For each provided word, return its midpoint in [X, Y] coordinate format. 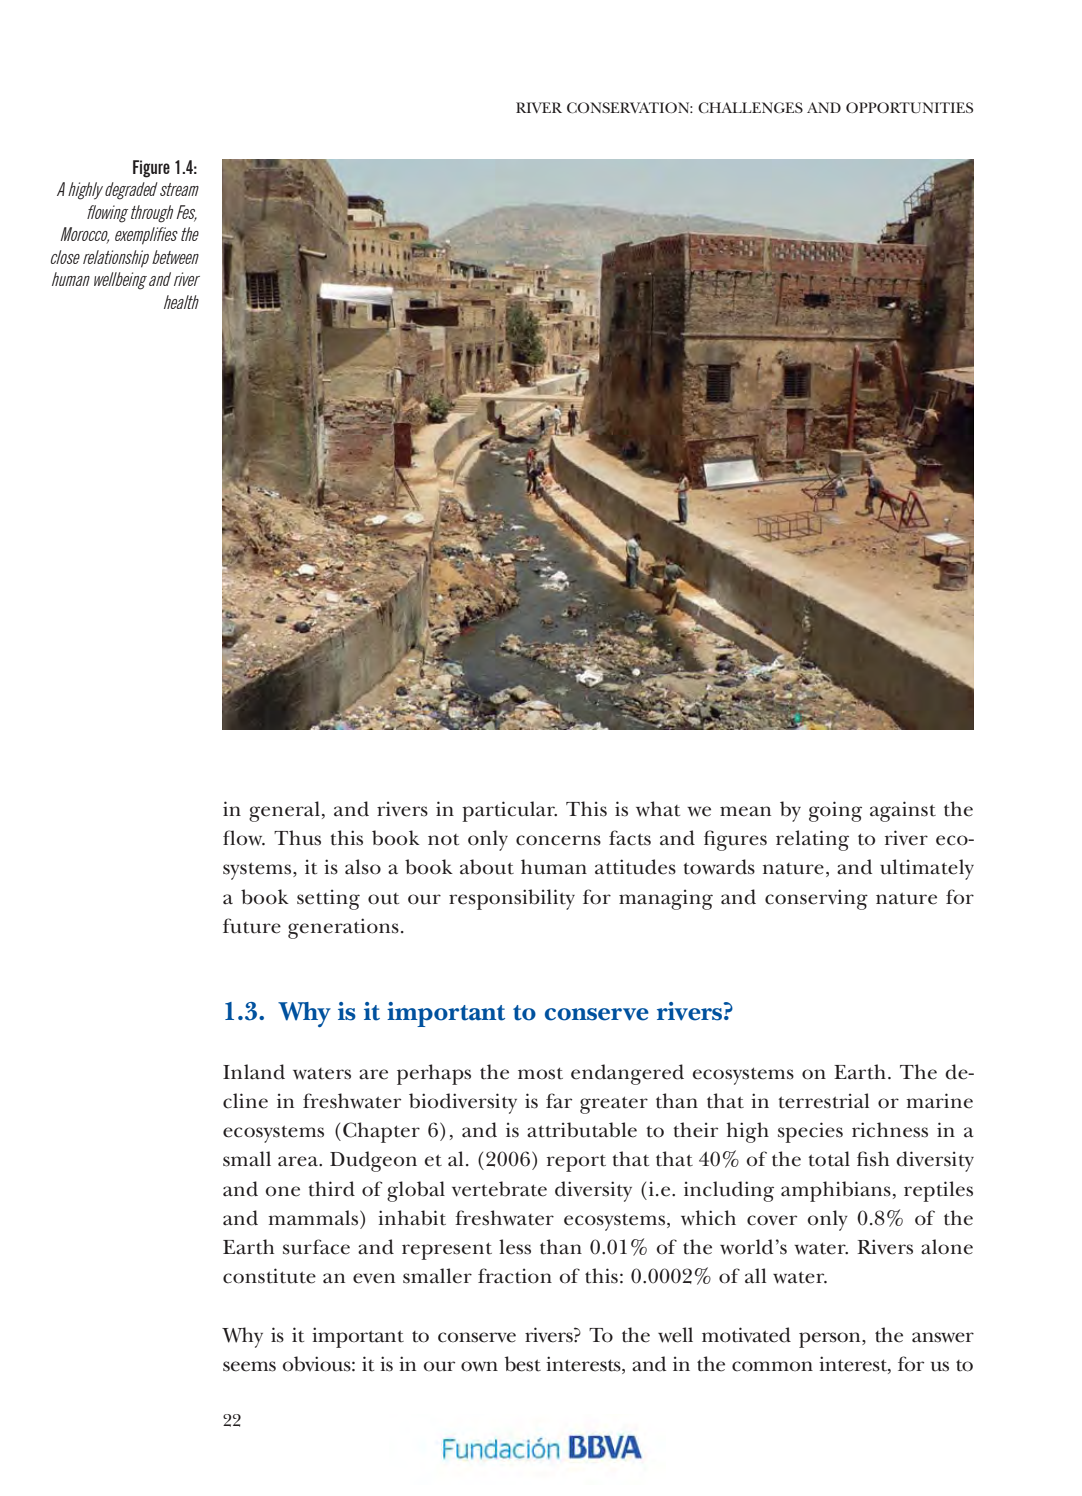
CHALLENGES [750, 107]
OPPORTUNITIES [909, 107]
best [523, 1364]
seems [249, 1366]
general [284, 811]
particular [509, 811]
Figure [151, 169]
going [835, 811]
